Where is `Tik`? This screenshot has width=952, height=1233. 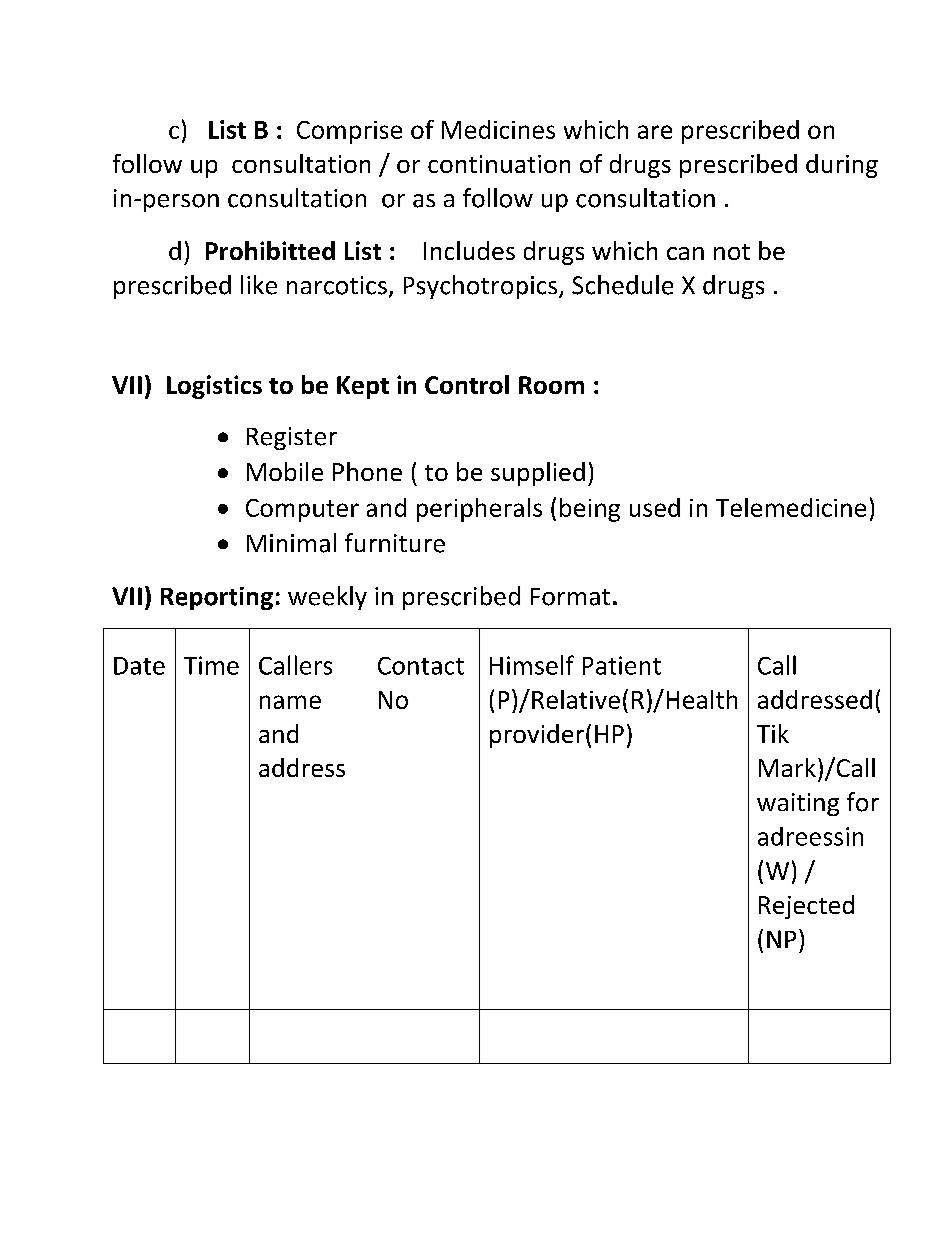 Tik is located at coordinates (773, 733).
